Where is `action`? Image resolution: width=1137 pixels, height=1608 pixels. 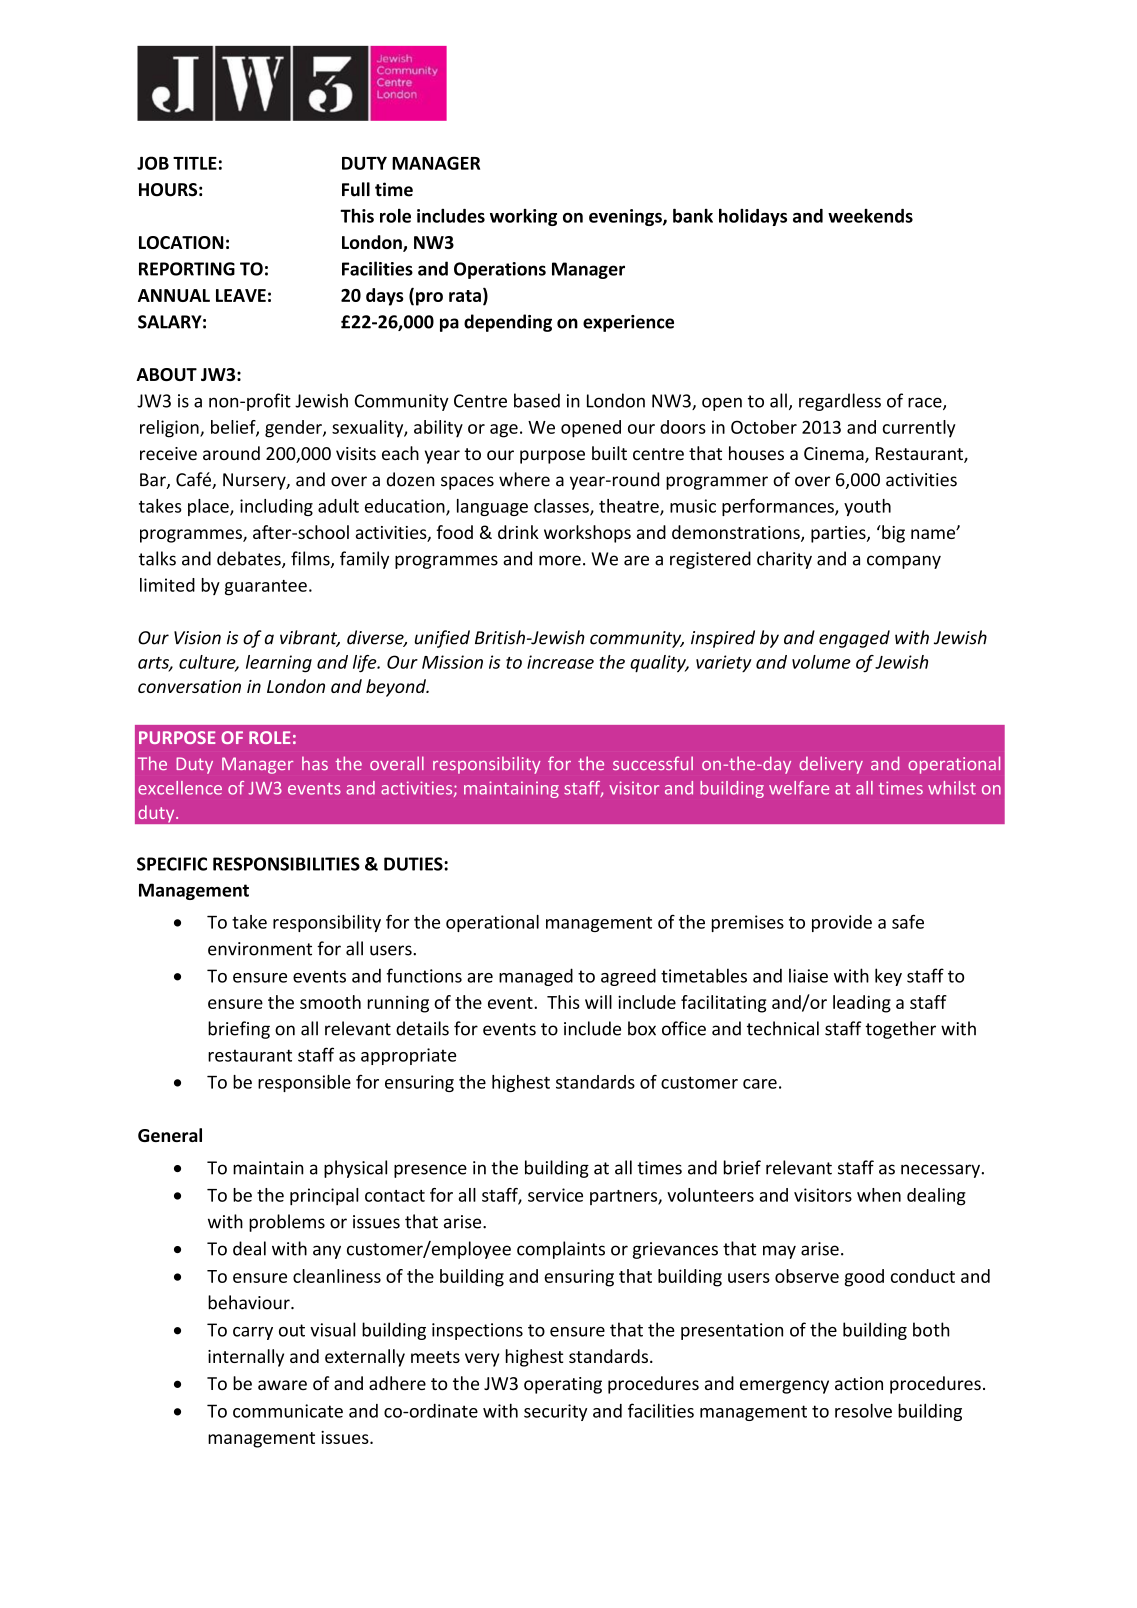 action is located at coordinates (859, 1383).
